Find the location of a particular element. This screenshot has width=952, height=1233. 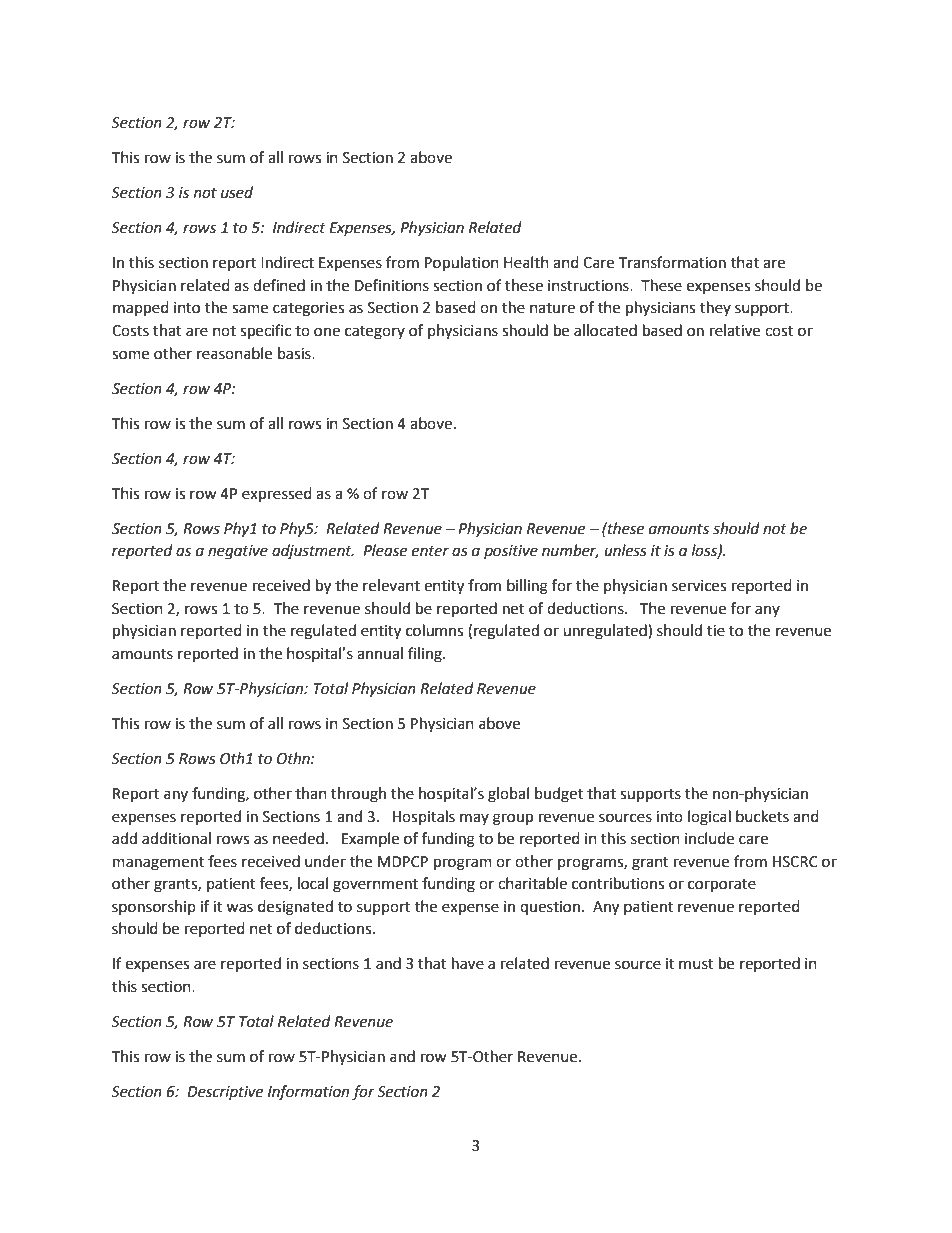

Transformation is located at coordinates (672, 262).
